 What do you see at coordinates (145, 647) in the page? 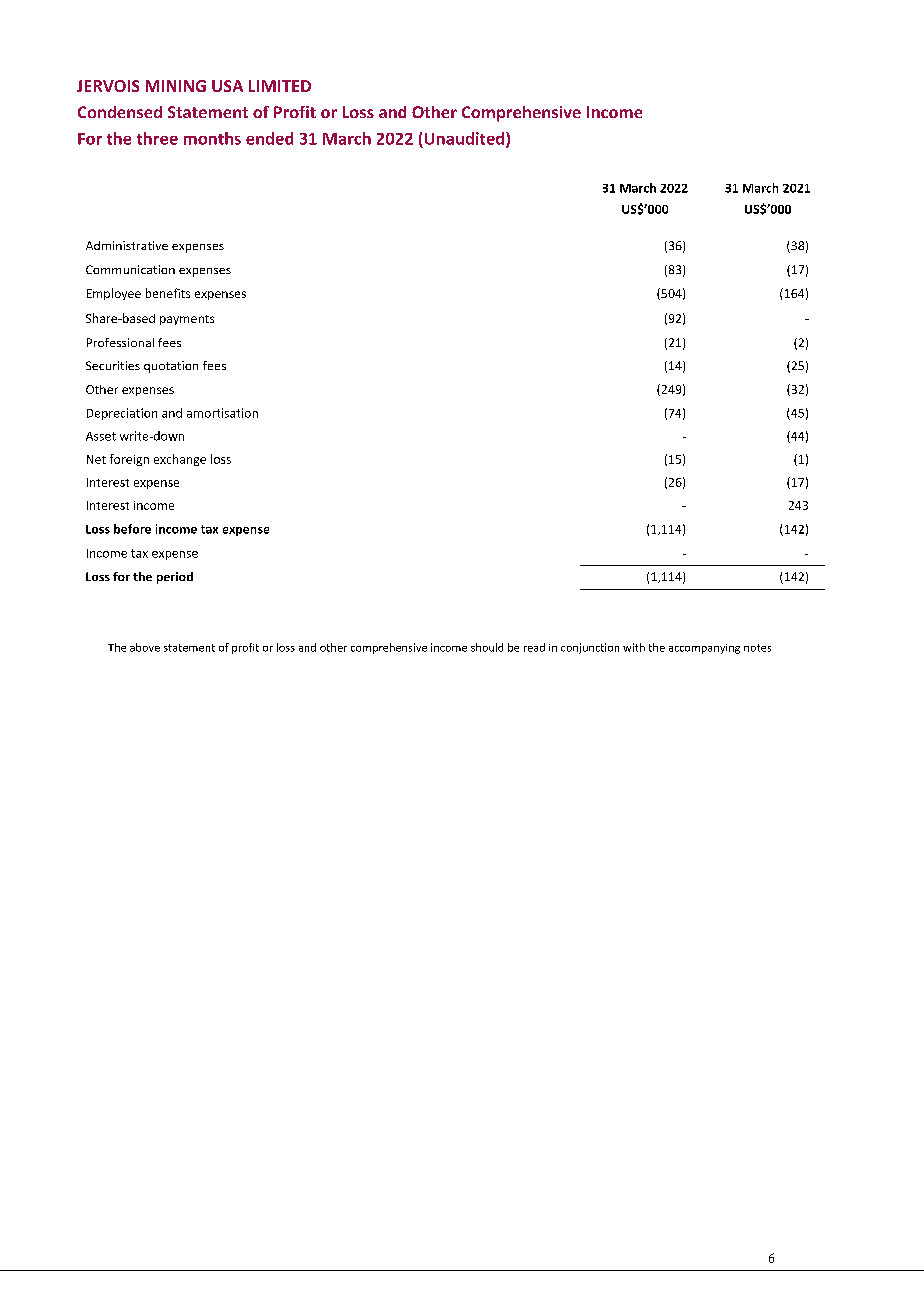
I see `above` at bounding box center [145, 647].
